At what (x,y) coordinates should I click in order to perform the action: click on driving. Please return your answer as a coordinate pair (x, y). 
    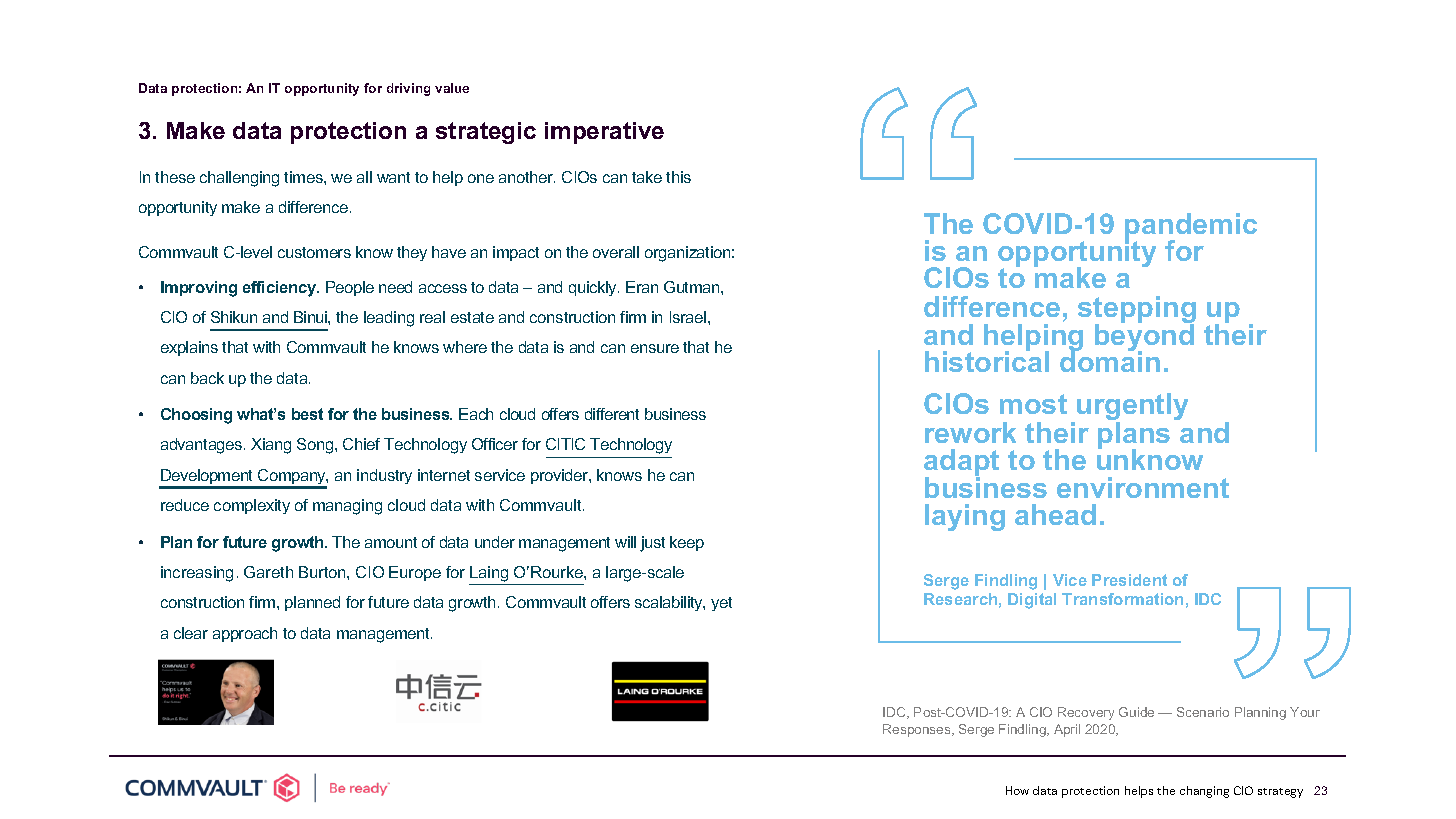
    Looking at the image, I should click on (408, 89).
